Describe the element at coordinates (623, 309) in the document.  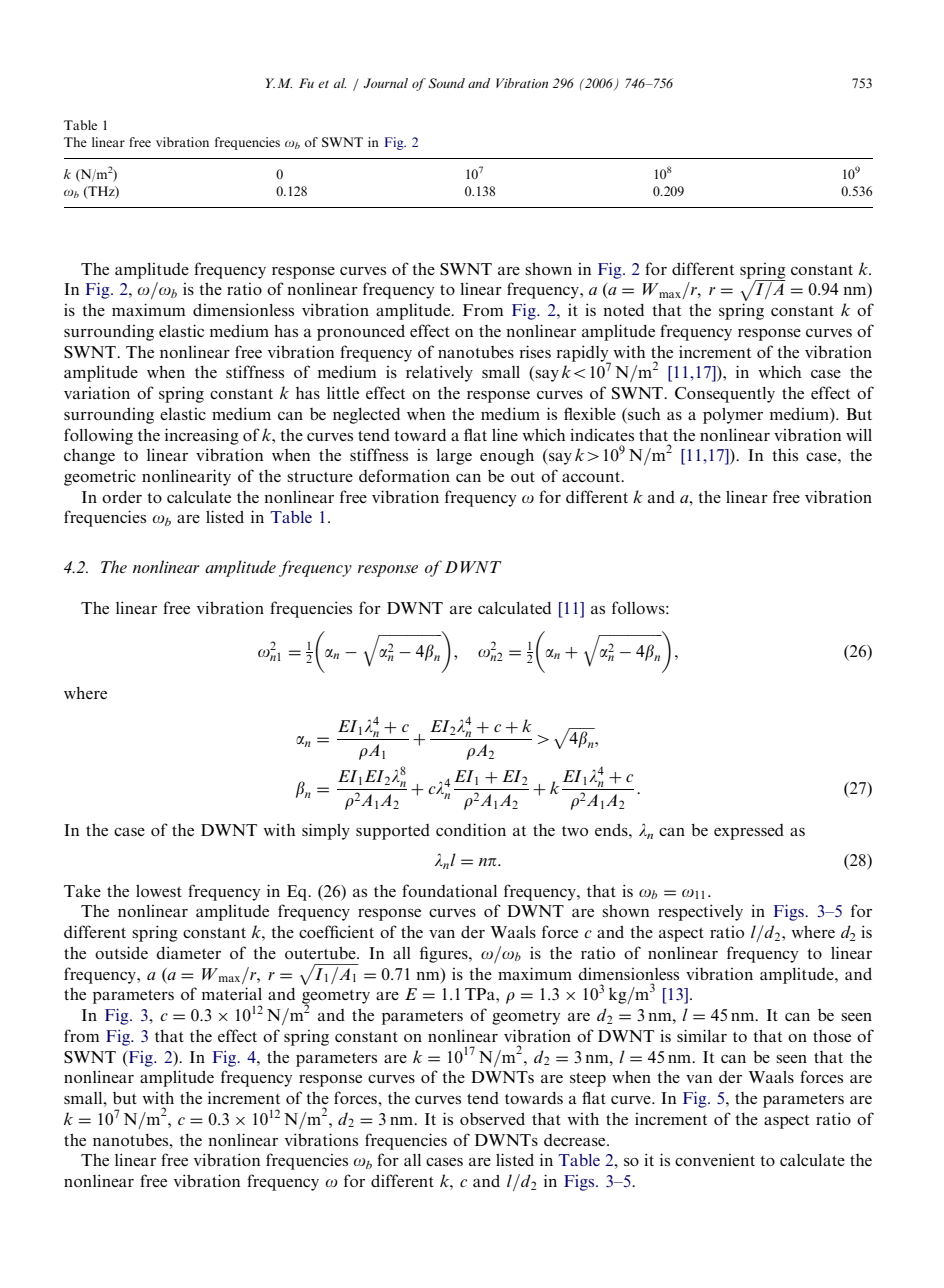
I see `noted` at that location.
